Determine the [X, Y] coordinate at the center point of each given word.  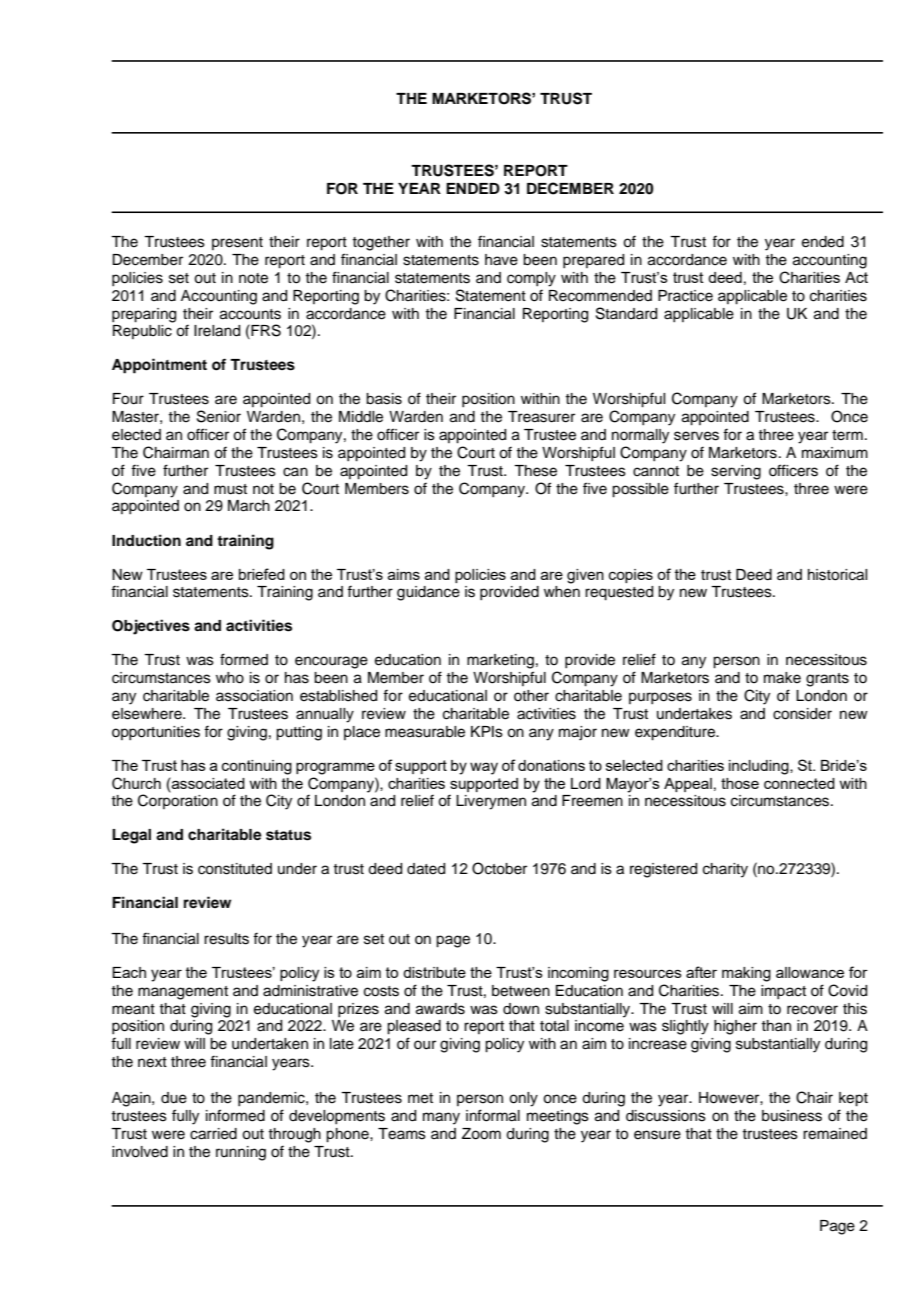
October [499, 868]
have [501, 260]
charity [725, 870]
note [253, 278]
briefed [262, 574]
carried [213, 1134]
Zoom [481, 1134]
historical [837, 575]
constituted [235, 869]
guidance [428, 593]
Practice [685, 296]
